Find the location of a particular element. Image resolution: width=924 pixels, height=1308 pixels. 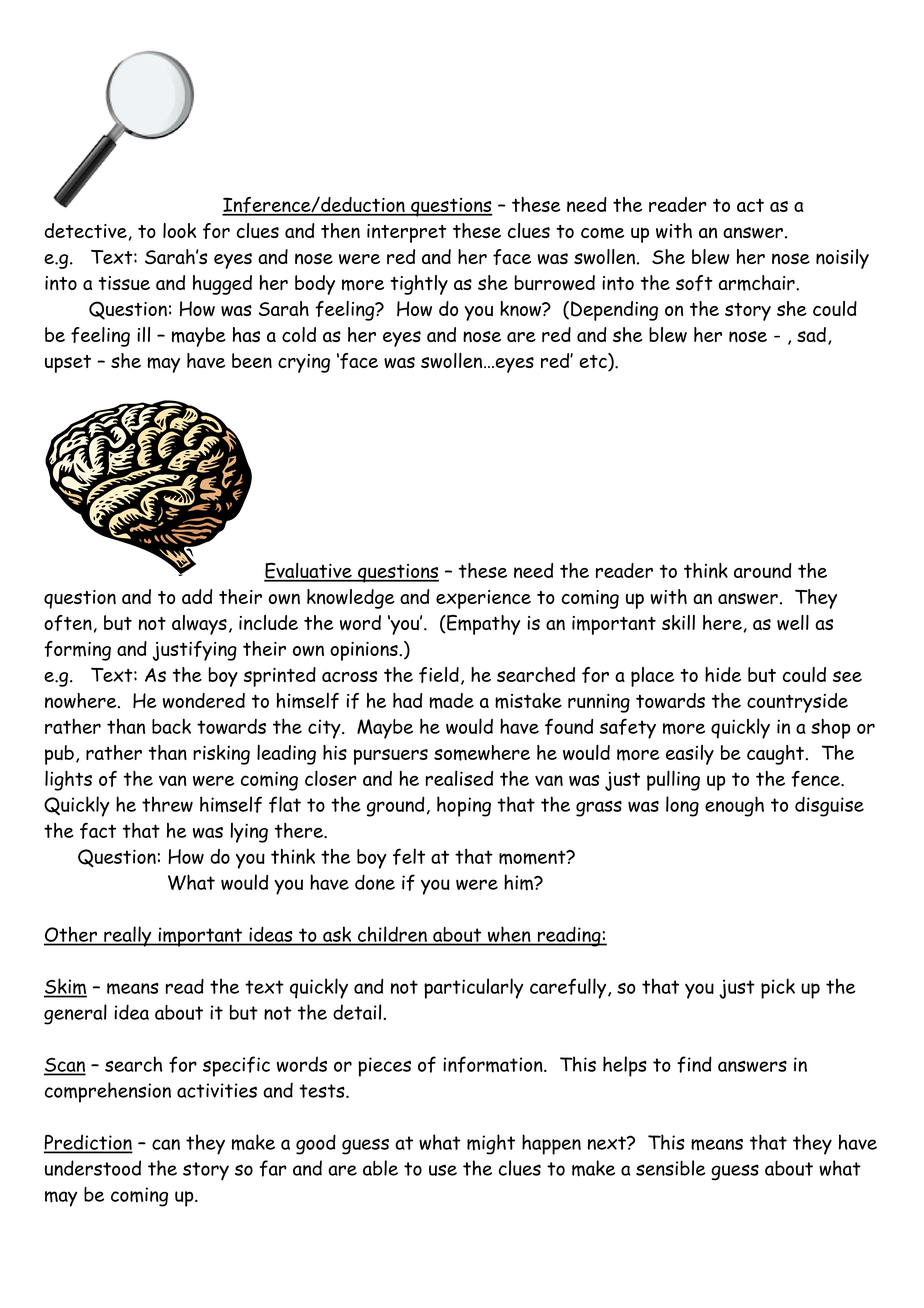

understood is located at coordinates (93, 1168).
